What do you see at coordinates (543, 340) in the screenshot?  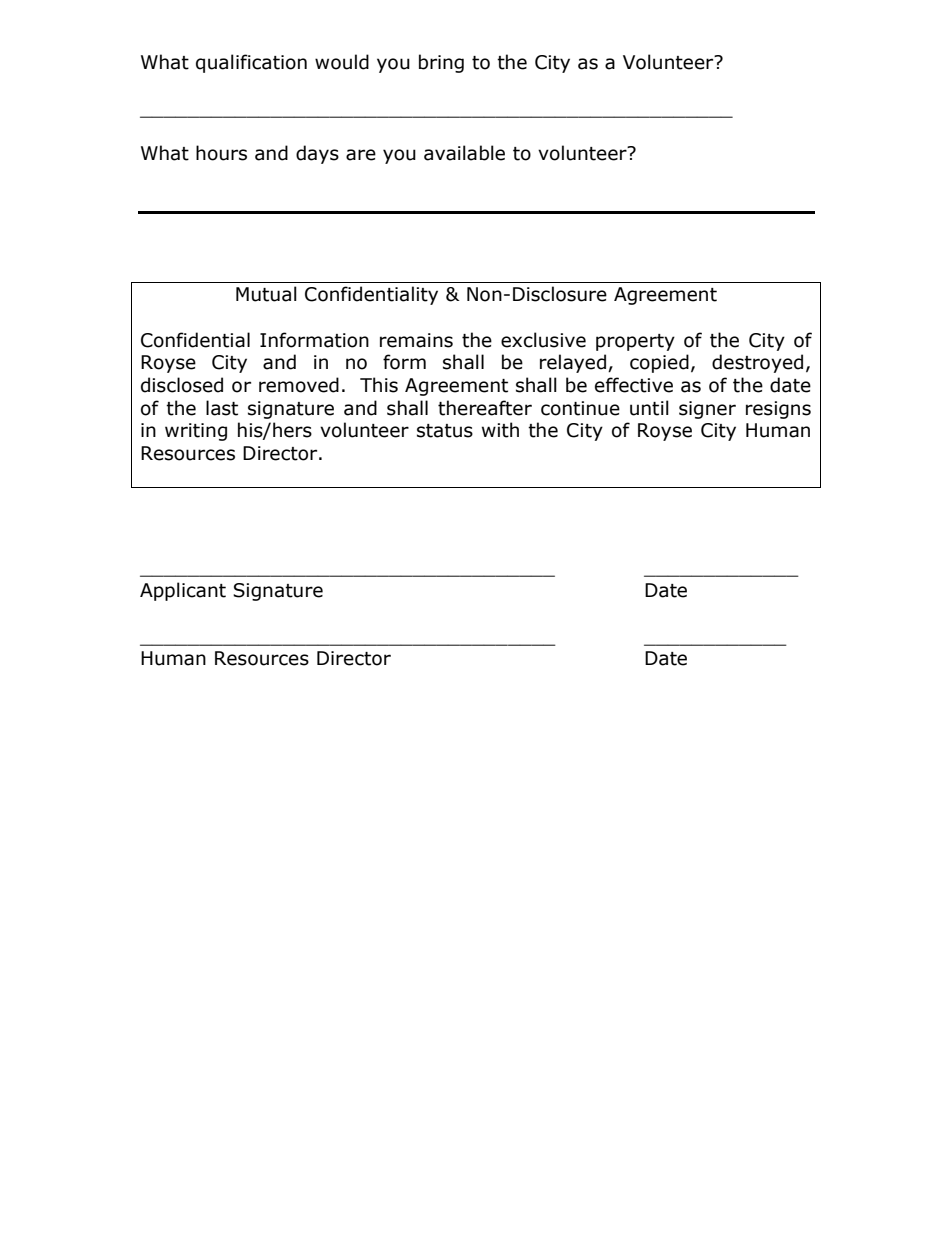 I see `exclusive` at bounding box center [543, 340].
